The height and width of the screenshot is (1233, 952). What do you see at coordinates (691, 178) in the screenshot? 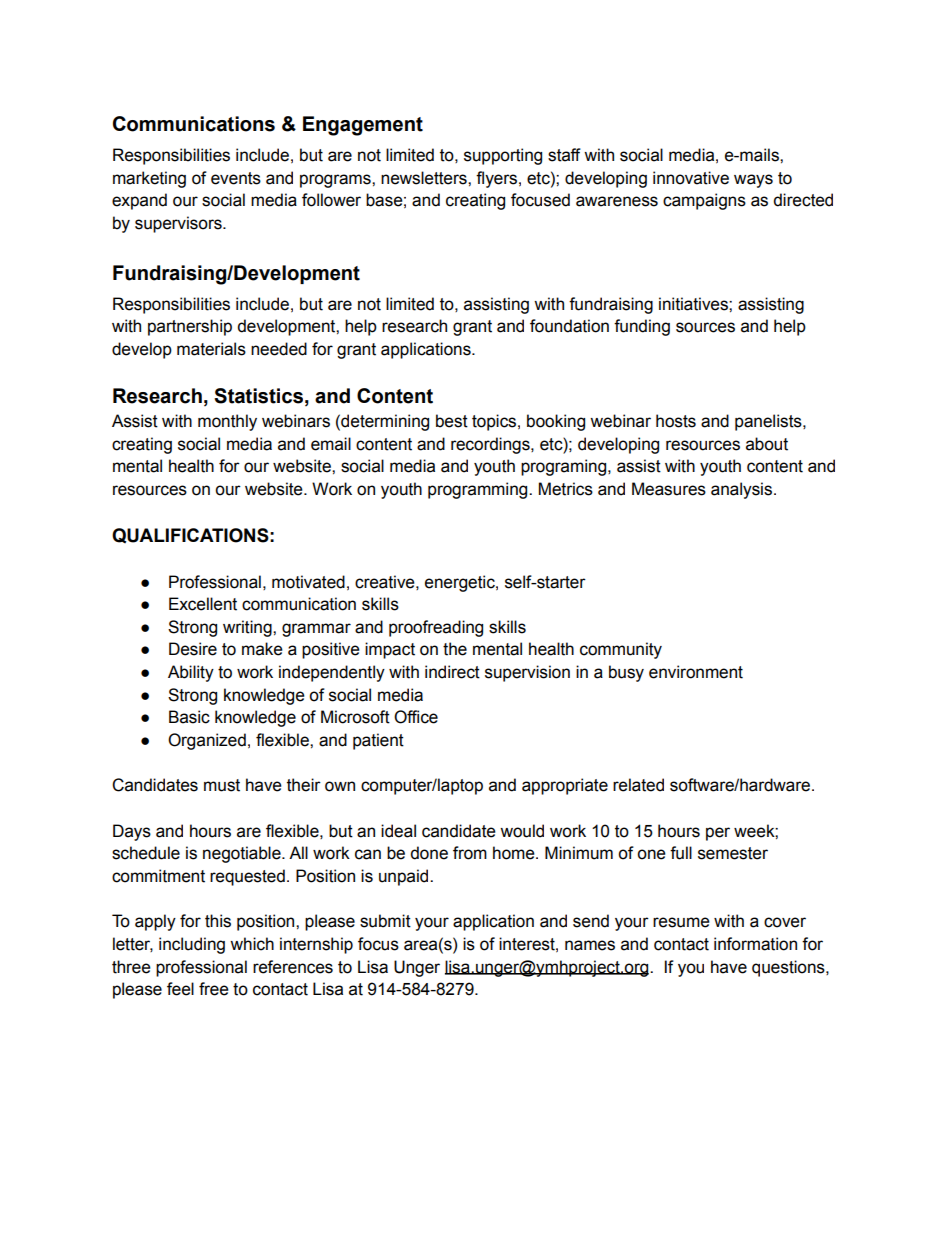
I see `innovative` at bounding box center [691, 178].
